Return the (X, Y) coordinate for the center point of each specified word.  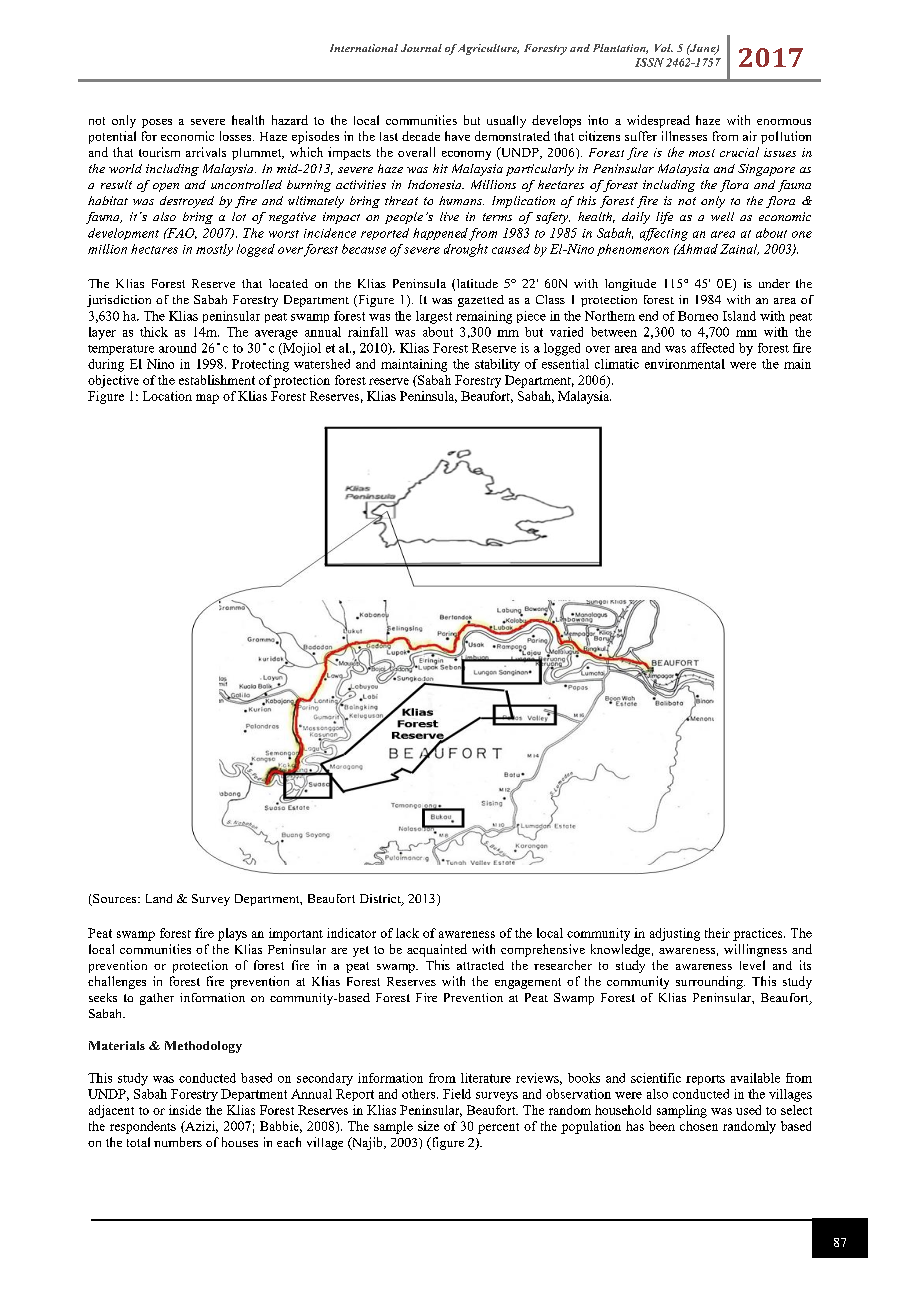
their (717, 933)
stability (497, 365)
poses (157, 123)
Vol (664, 48)
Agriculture (488, 49)
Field (457, 1094)
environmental (685, 364)
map (207, 399)
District (381, 900)
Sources (115, 900)
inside (185, 1110)
